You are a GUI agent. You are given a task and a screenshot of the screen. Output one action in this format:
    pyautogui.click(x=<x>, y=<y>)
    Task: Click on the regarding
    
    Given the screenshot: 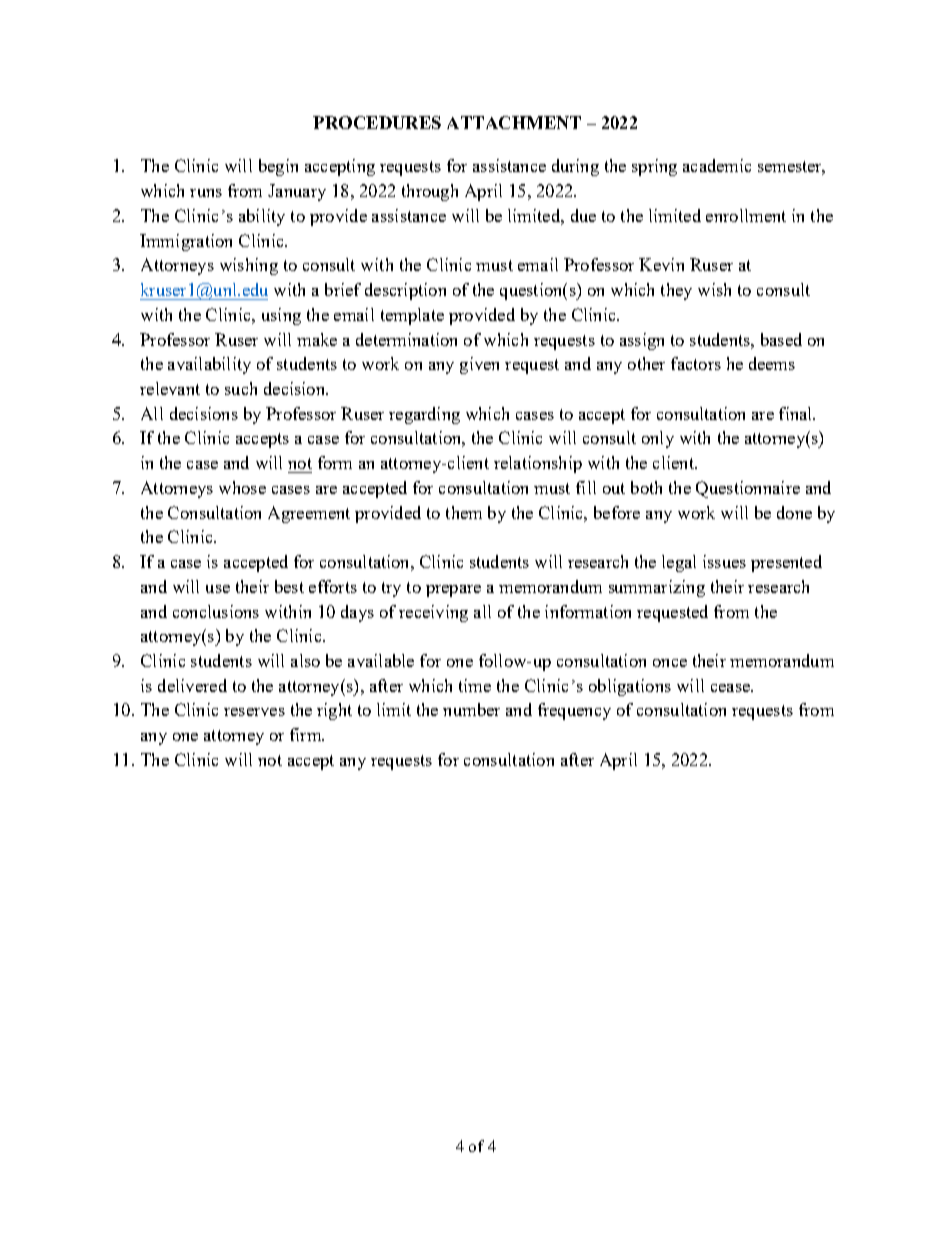 What is the action you would take?
    pyautogui.click(x=424, y=415)
